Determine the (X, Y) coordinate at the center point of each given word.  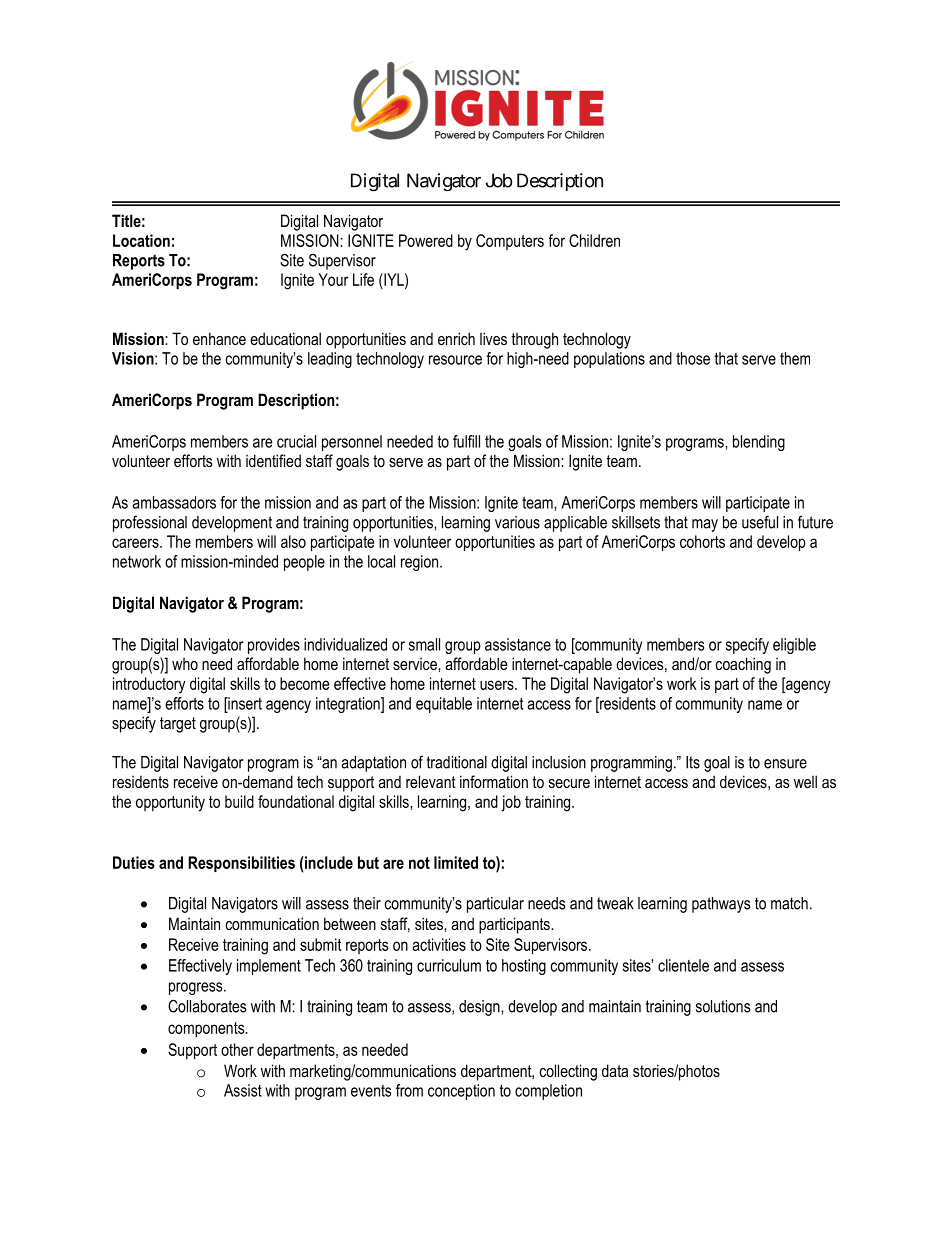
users (498, 685)
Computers (510, 242)
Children (594, 240)
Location (141, 240)
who (185, 664)
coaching (743, 665)
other (237, 1049)
